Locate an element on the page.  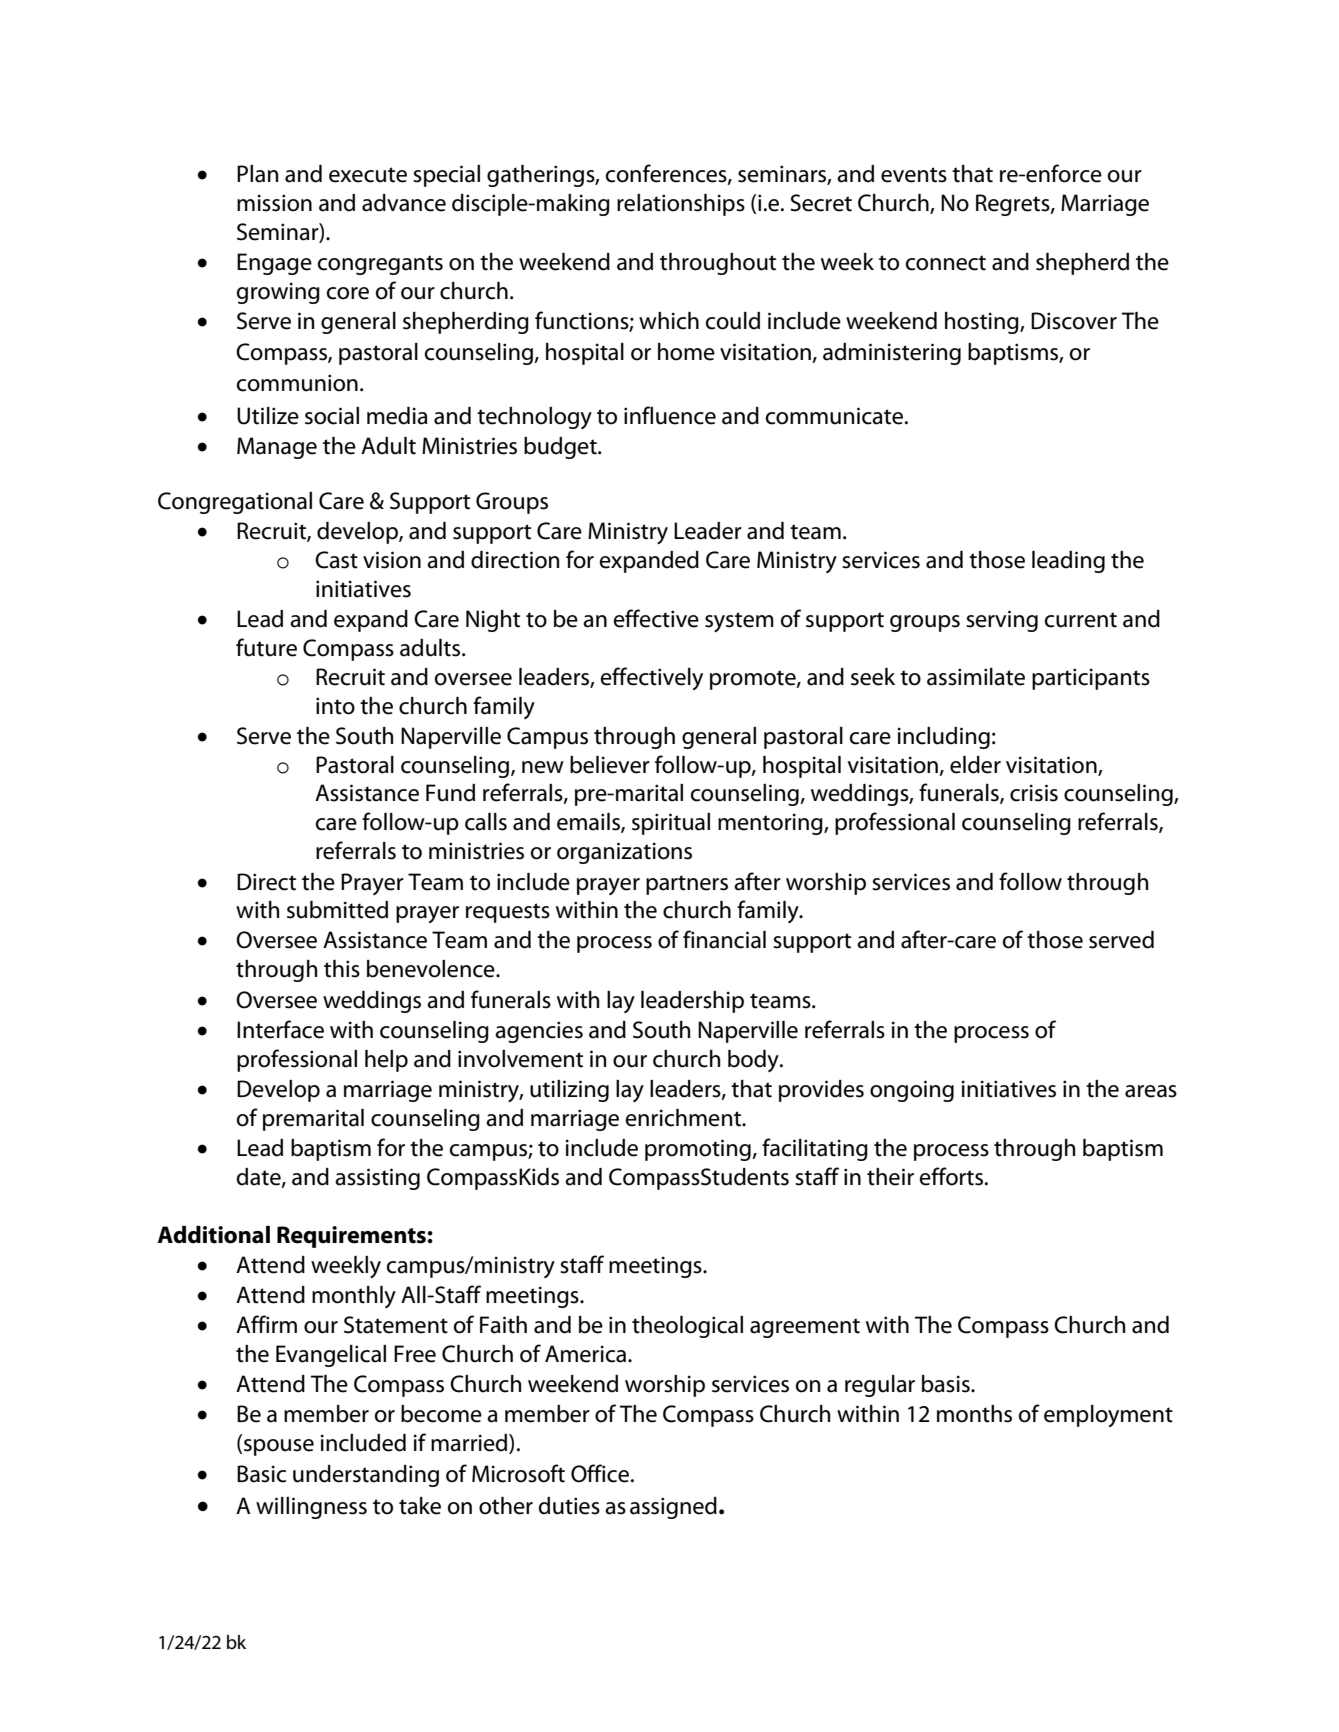
believer is located at coordinates (610, 765).
